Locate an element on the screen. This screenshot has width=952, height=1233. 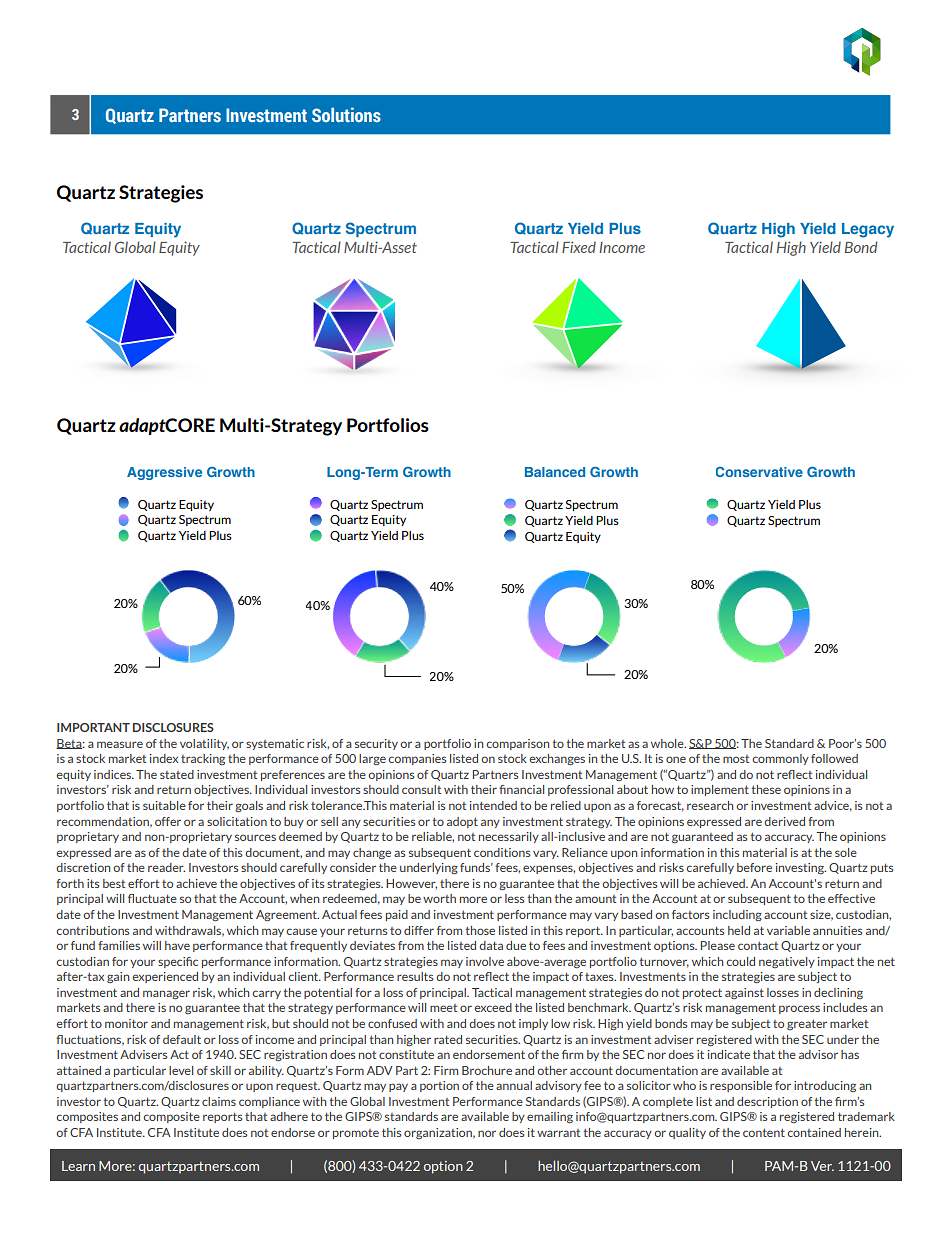
emailing is located at coordinates (550, 1117).
